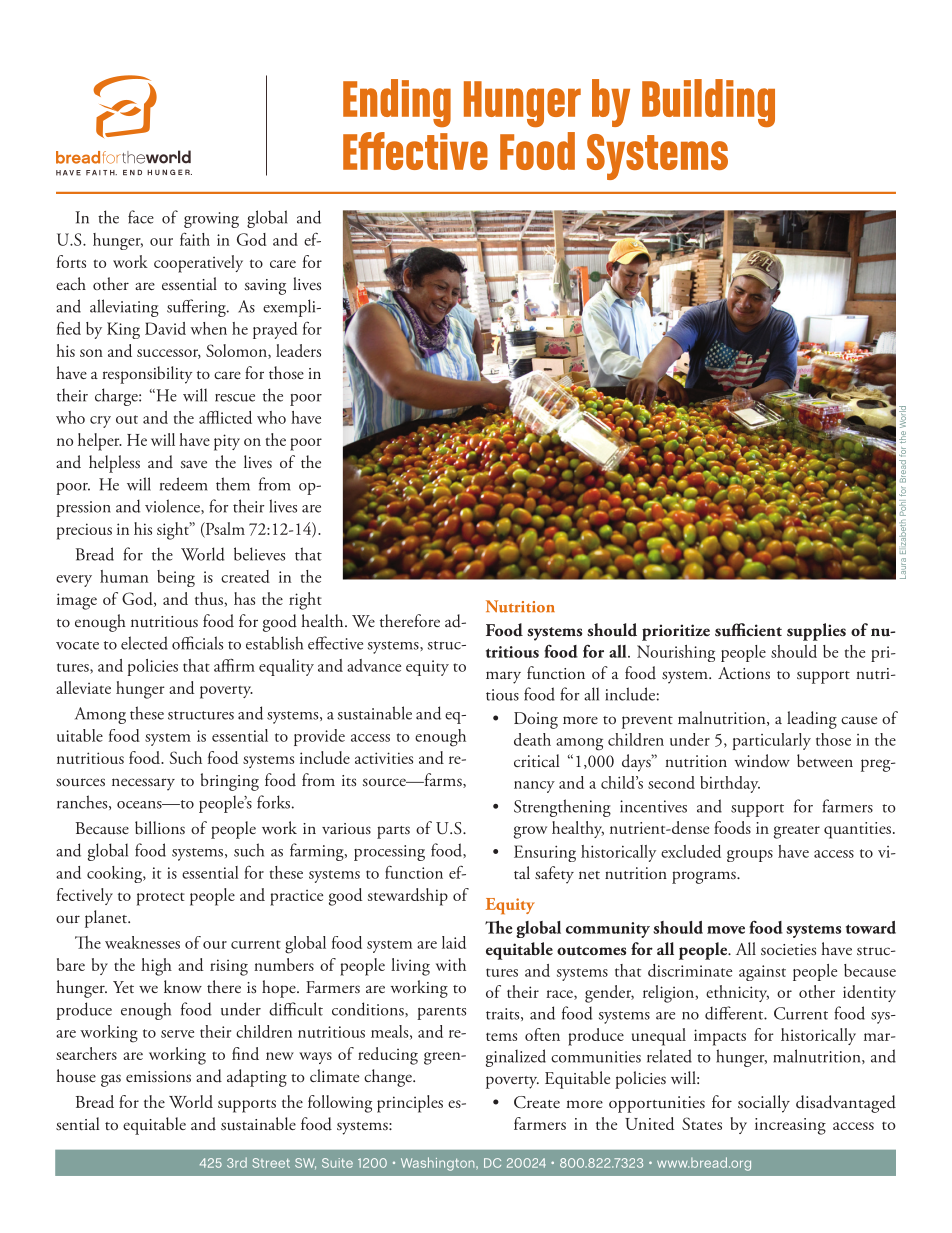 Image resolution: width=952 pixels, height=1233 pixels. Describe the element at coordinates (748, 630) in the screenshot. I see `sufficient` at that location.
